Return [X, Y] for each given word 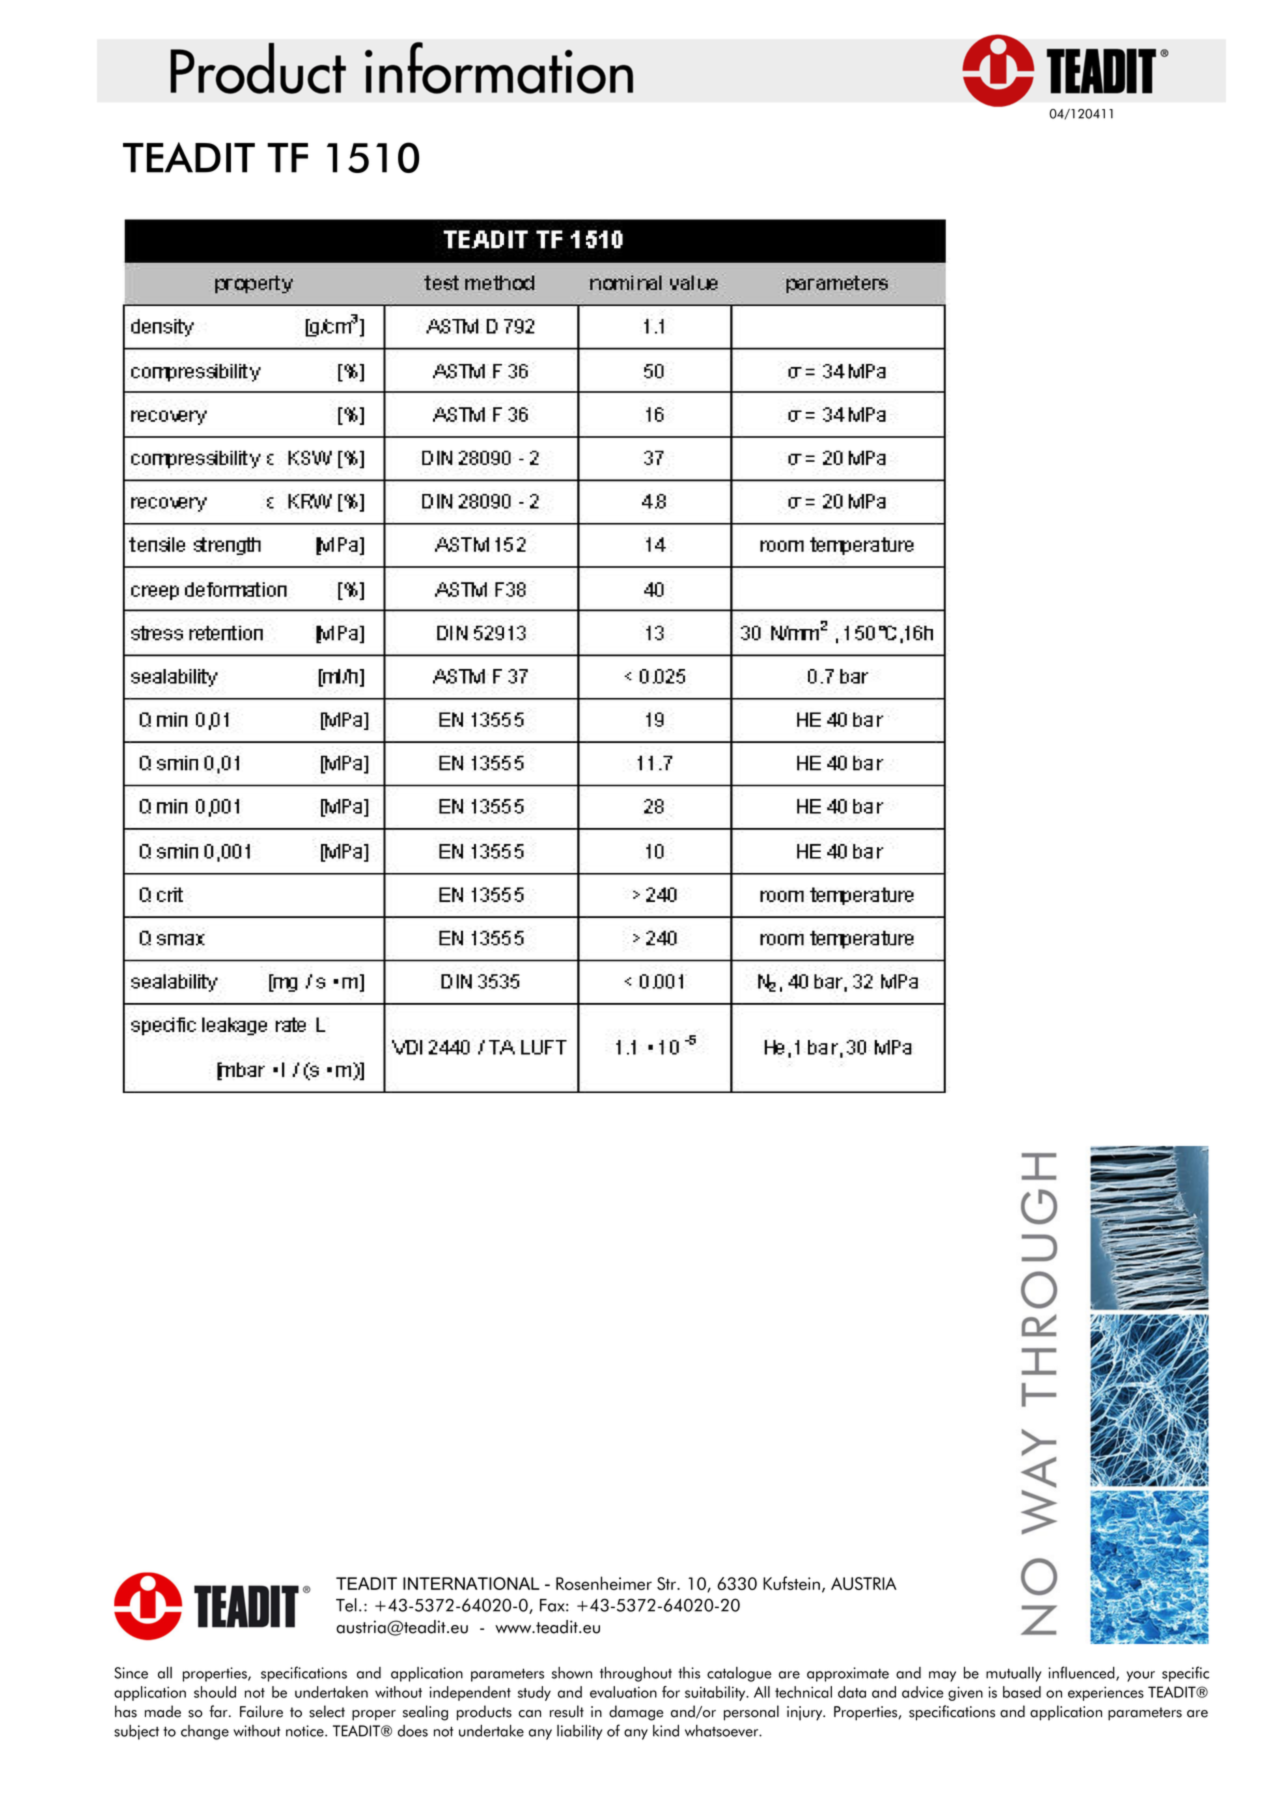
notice [306, 1731]
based [1022, 1692]
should [215, 1692]
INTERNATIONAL [471, 1583]
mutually [1014, 1674]
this [689, 1673]
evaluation [623, 1692]
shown [572, 1673]
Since [131, 1673]
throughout [636, 1674]
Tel [346, 1605]
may [942, 1676]
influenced [1082, 1673]
